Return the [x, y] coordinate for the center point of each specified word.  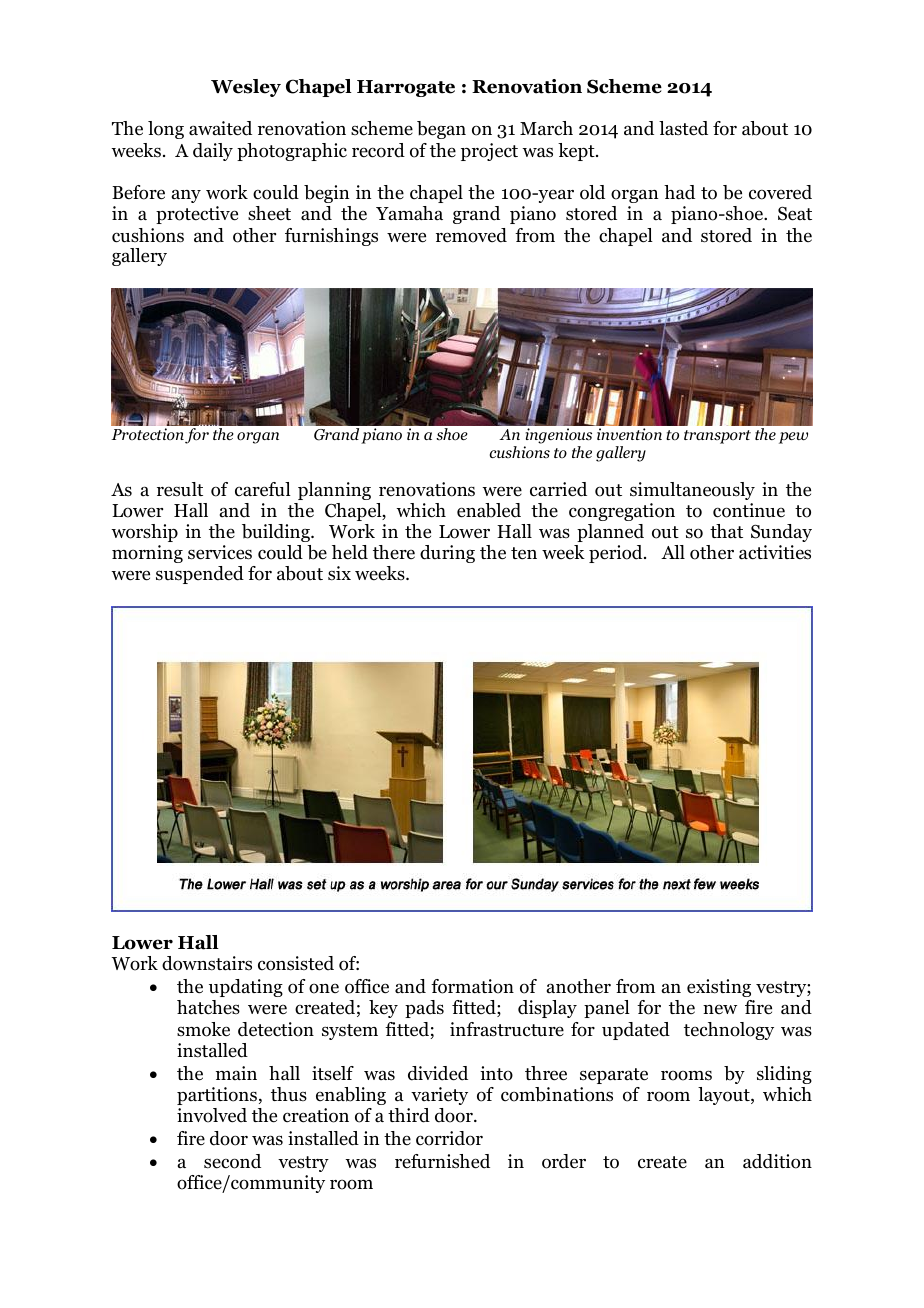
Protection [147, 434]
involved [212, 1115]
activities [775, 552]
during [447, 554]
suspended [200, 575]
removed [471, 235]
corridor [449, 1138]
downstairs [207, 963]
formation [472, 986]
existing [719, 988]
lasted [683, 128]
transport [717, 437]
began [441, 130]
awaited [220, 128]
